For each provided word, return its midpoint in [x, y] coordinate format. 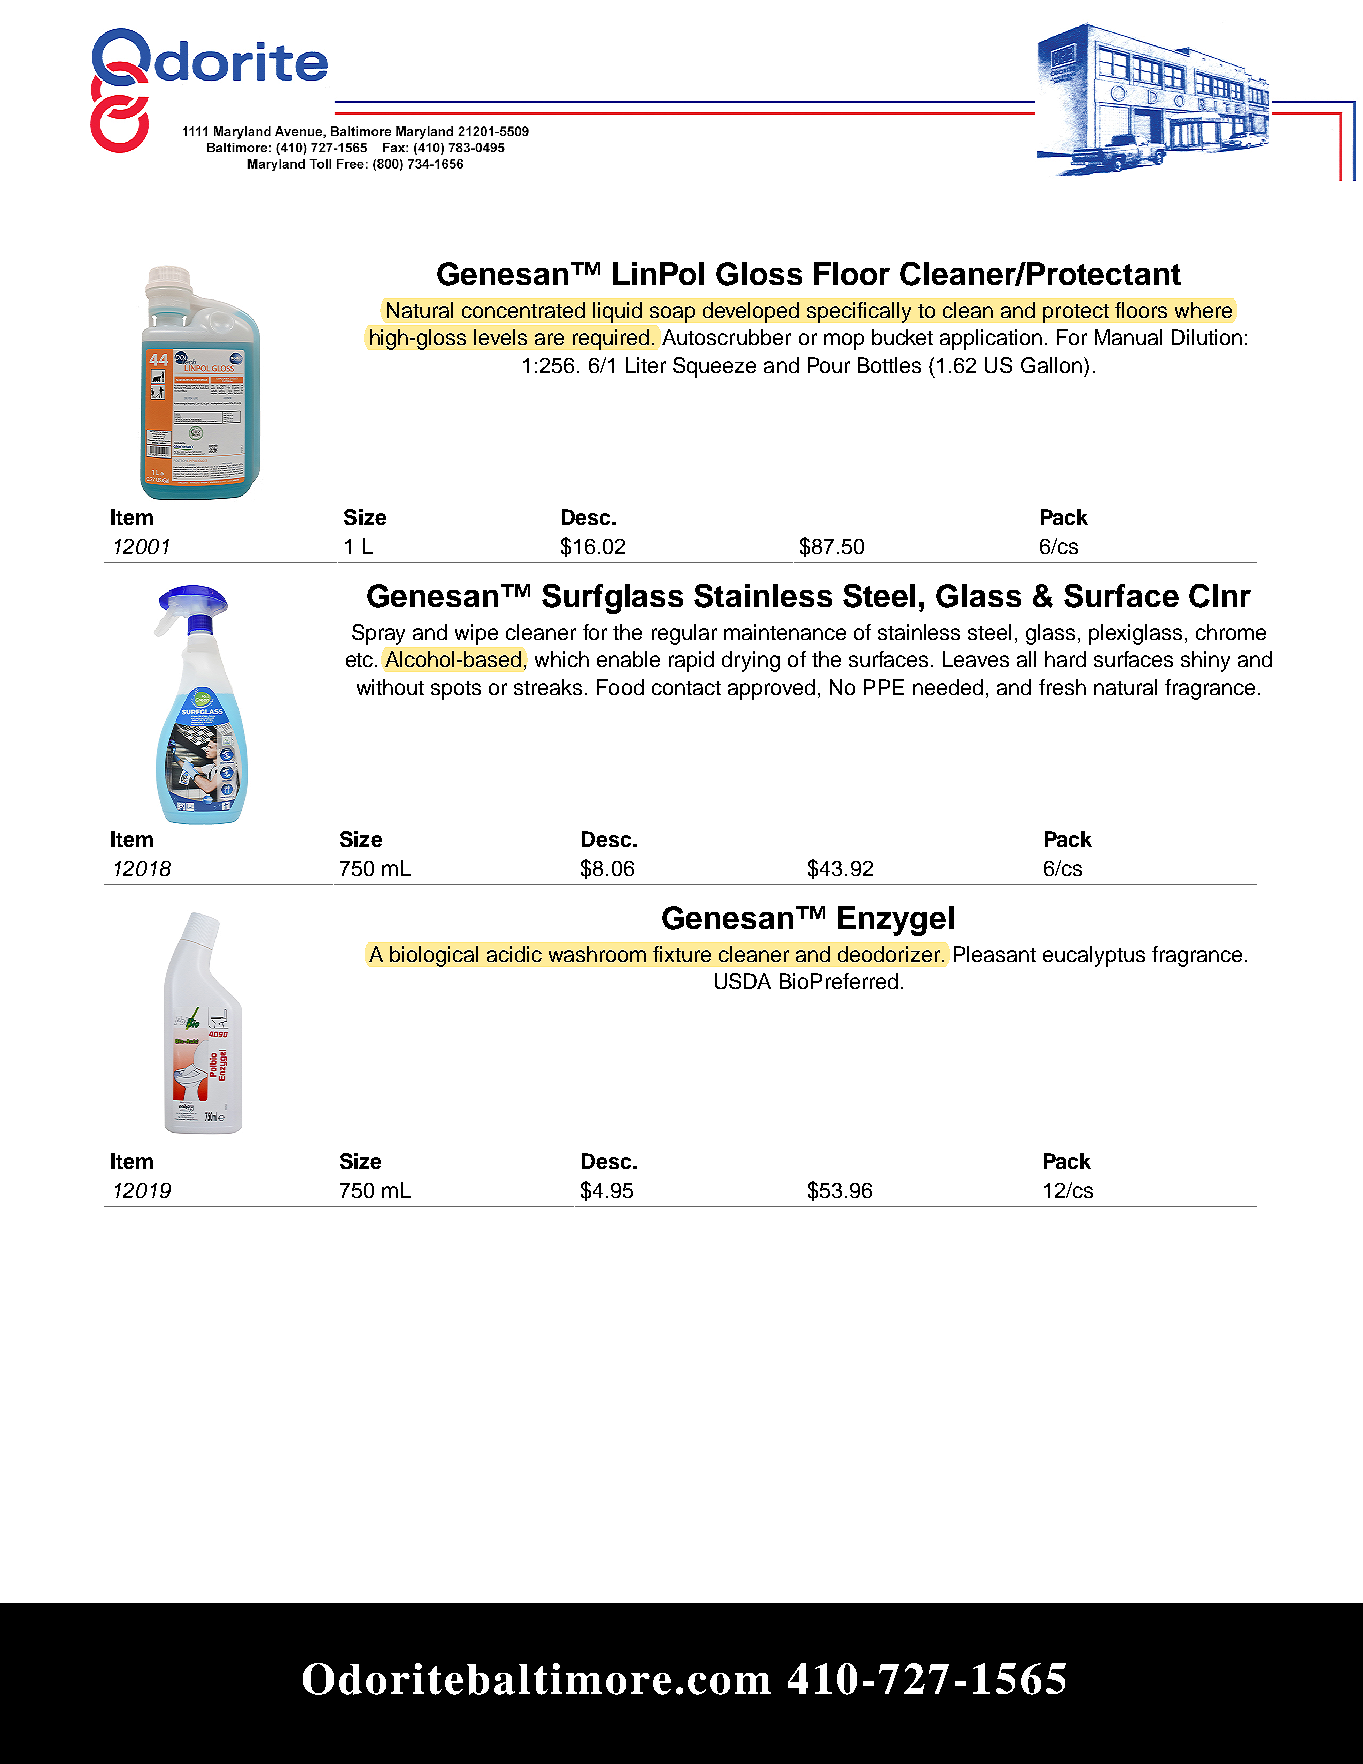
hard [1065, 659]
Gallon [1053, 365]
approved [771, 689]
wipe [476, 634]
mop [844, 341]
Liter [646, 365]
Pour [829, 365]
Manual [1128, 337]
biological [434, 956]
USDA [743, 981]
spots [456, 690]
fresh [1062, 687]
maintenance [785, 632]
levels [500, 337]
